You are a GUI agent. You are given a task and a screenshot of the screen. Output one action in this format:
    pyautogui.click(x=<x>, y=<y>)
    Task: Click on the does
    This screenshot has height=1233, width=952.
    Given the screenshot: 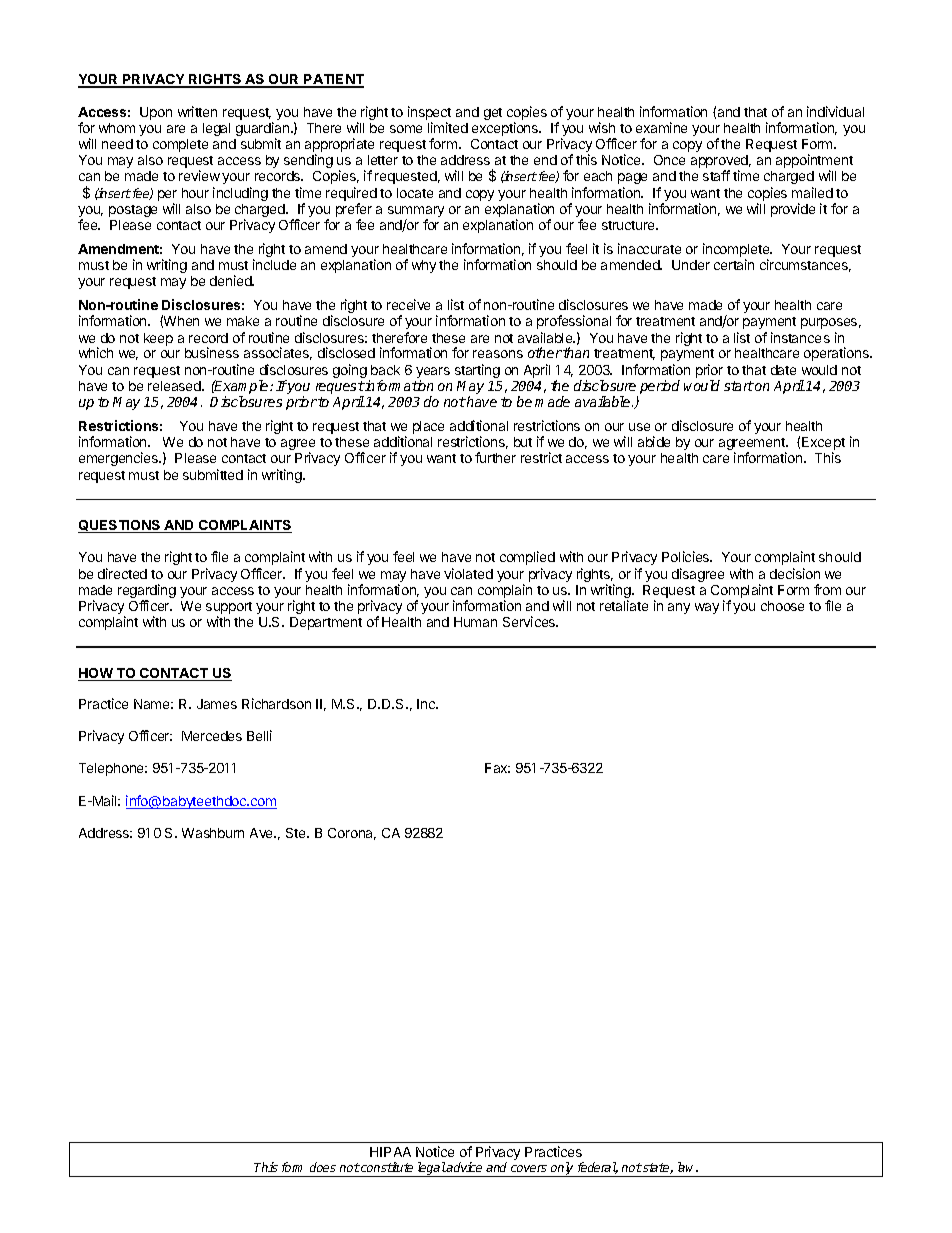 What is the action you would take?
    pyautogui.click(x=323, y=1167)
